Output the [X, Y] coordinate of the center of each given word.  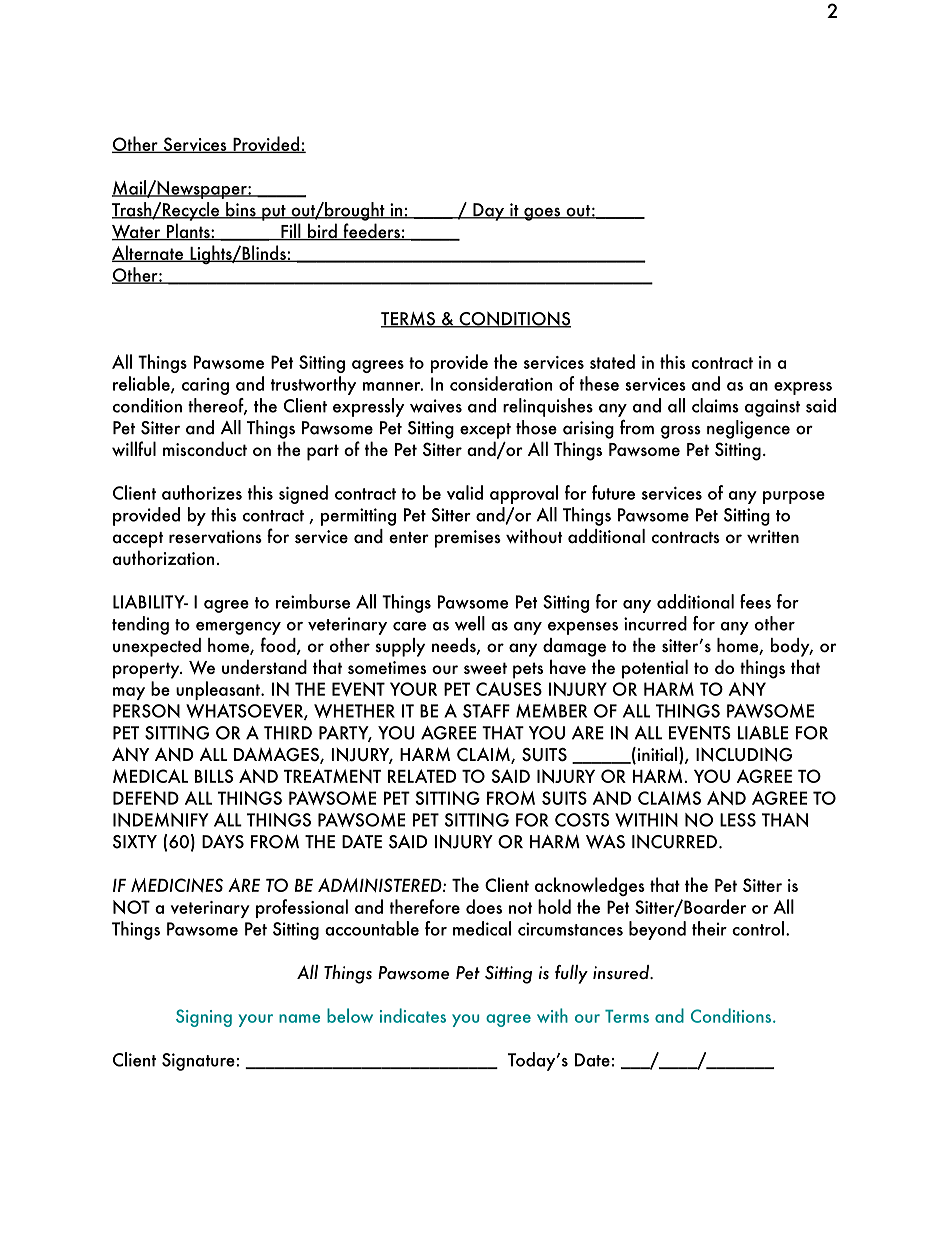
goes [542, 214]
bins [241, 210]
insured [622, 972]
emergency [238, 628]
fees [755, 601]
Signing [204, 1018]
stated [612, 361]
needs [455, 646]
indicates [413, 1015]
